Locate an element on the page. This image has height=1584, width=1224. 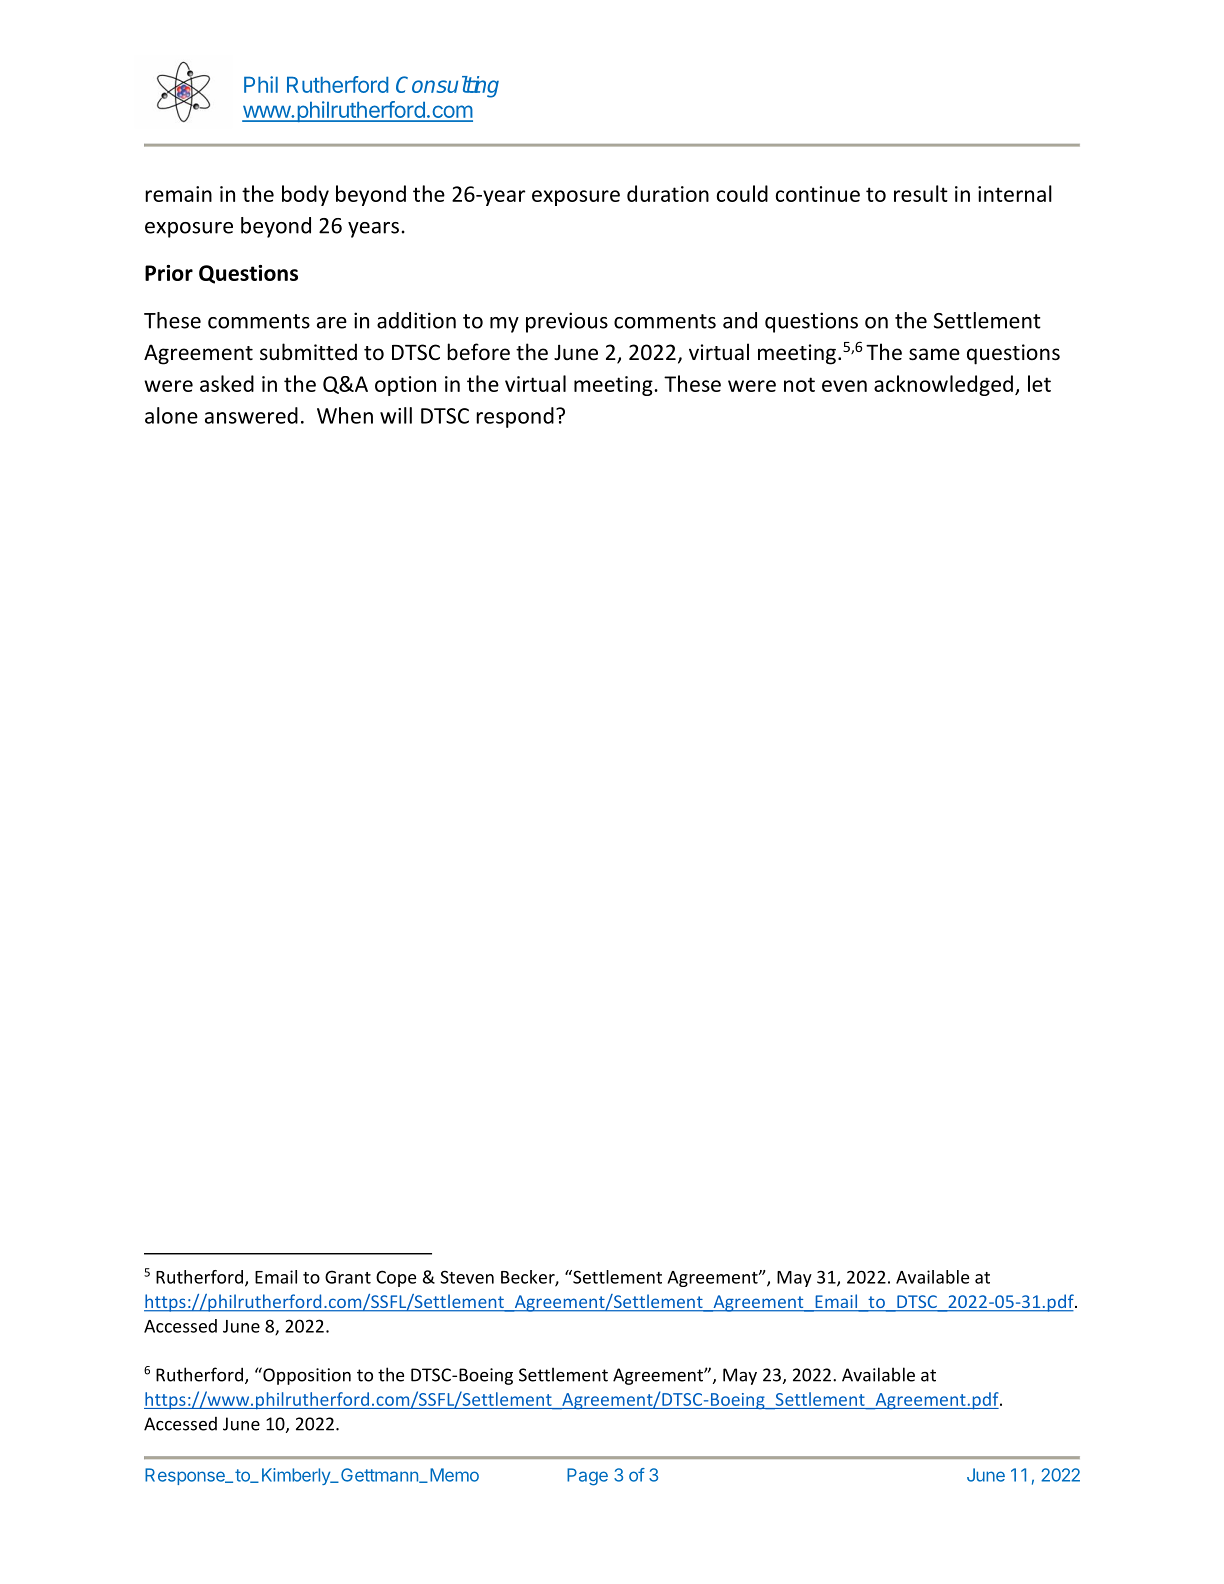
duration is located at coordinates (668, 193).
